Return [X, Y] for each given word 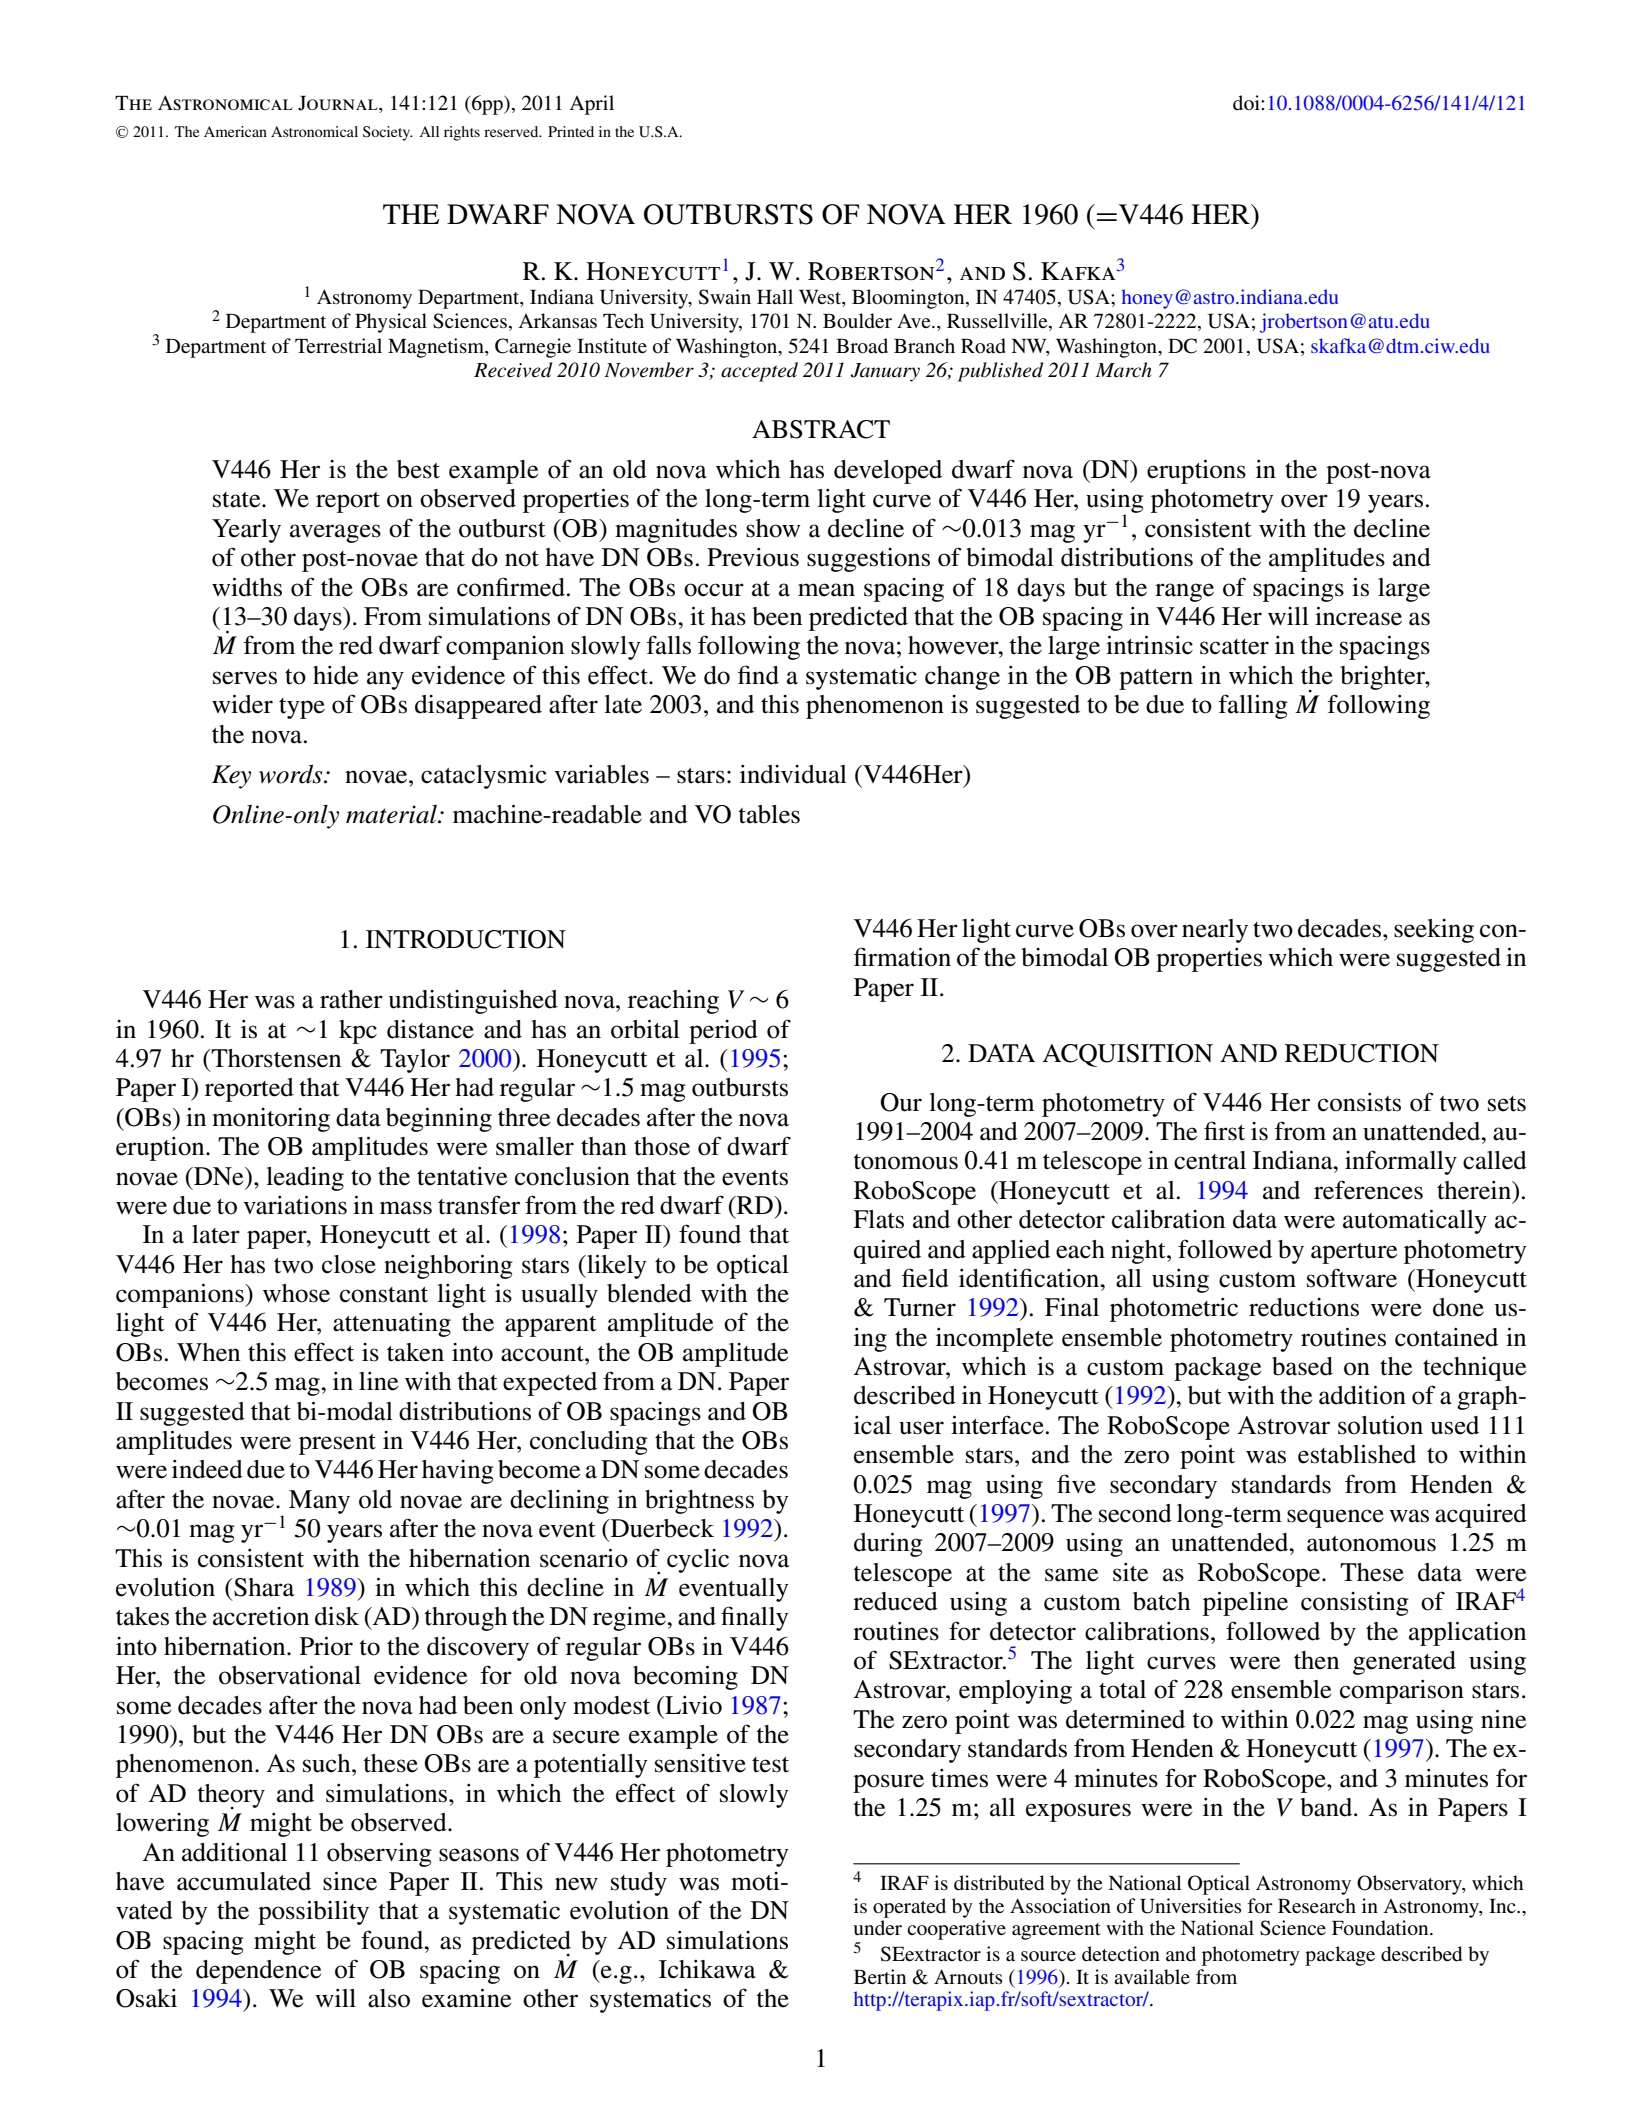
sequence [1335, 1518]
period [723, 1032]
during [888, 1545]
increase [1358, 616]
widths [247, 587]
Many [319, 1502]
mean [826, 590]
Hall [775, 296]
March [1123, 370]
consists [1359, 1102]
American [235, 131]
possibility [313, 1913]
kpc [358, 1032]
